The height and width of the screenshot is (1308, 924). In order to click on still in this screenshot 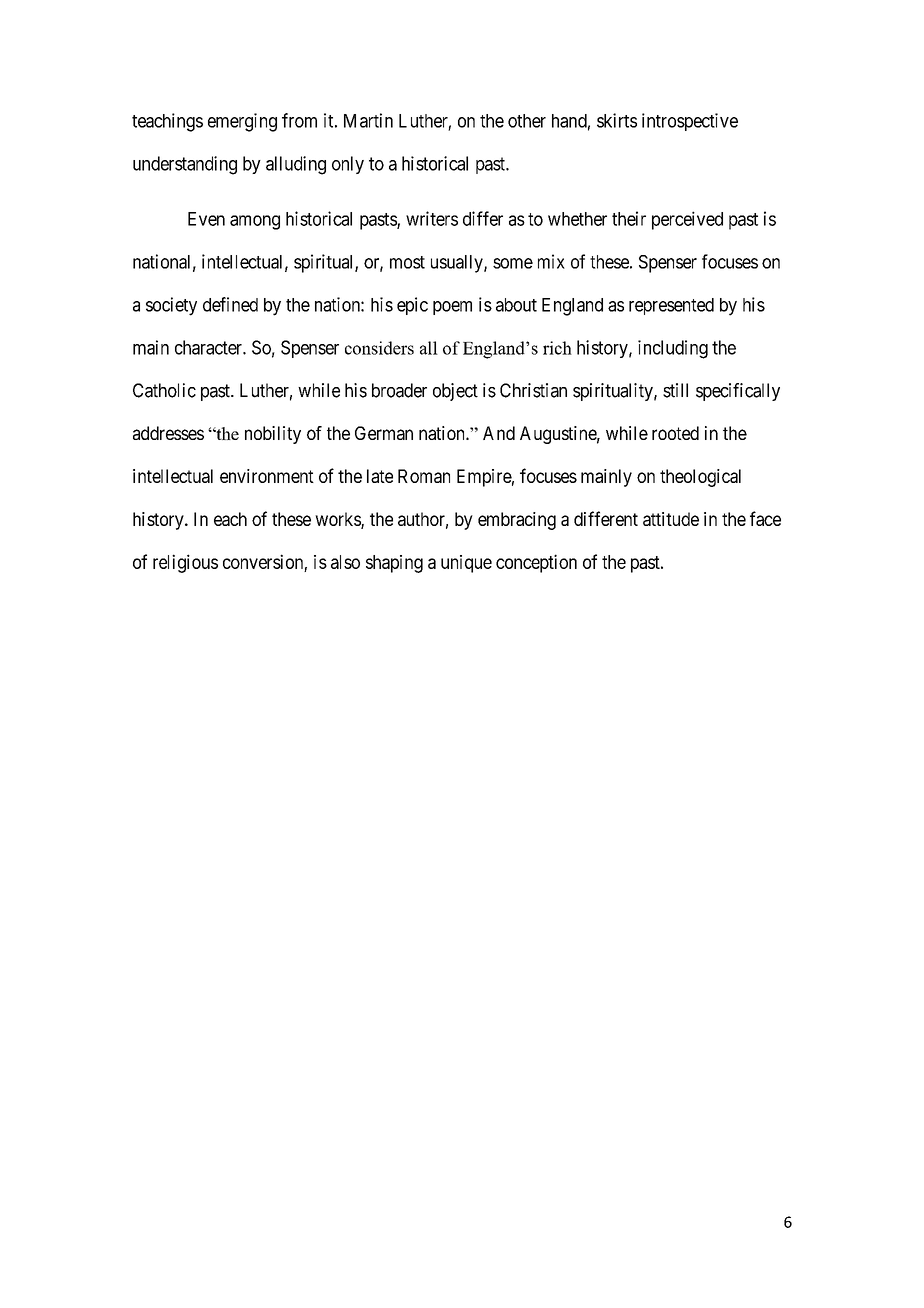, I will do `click(675, 390)`.
